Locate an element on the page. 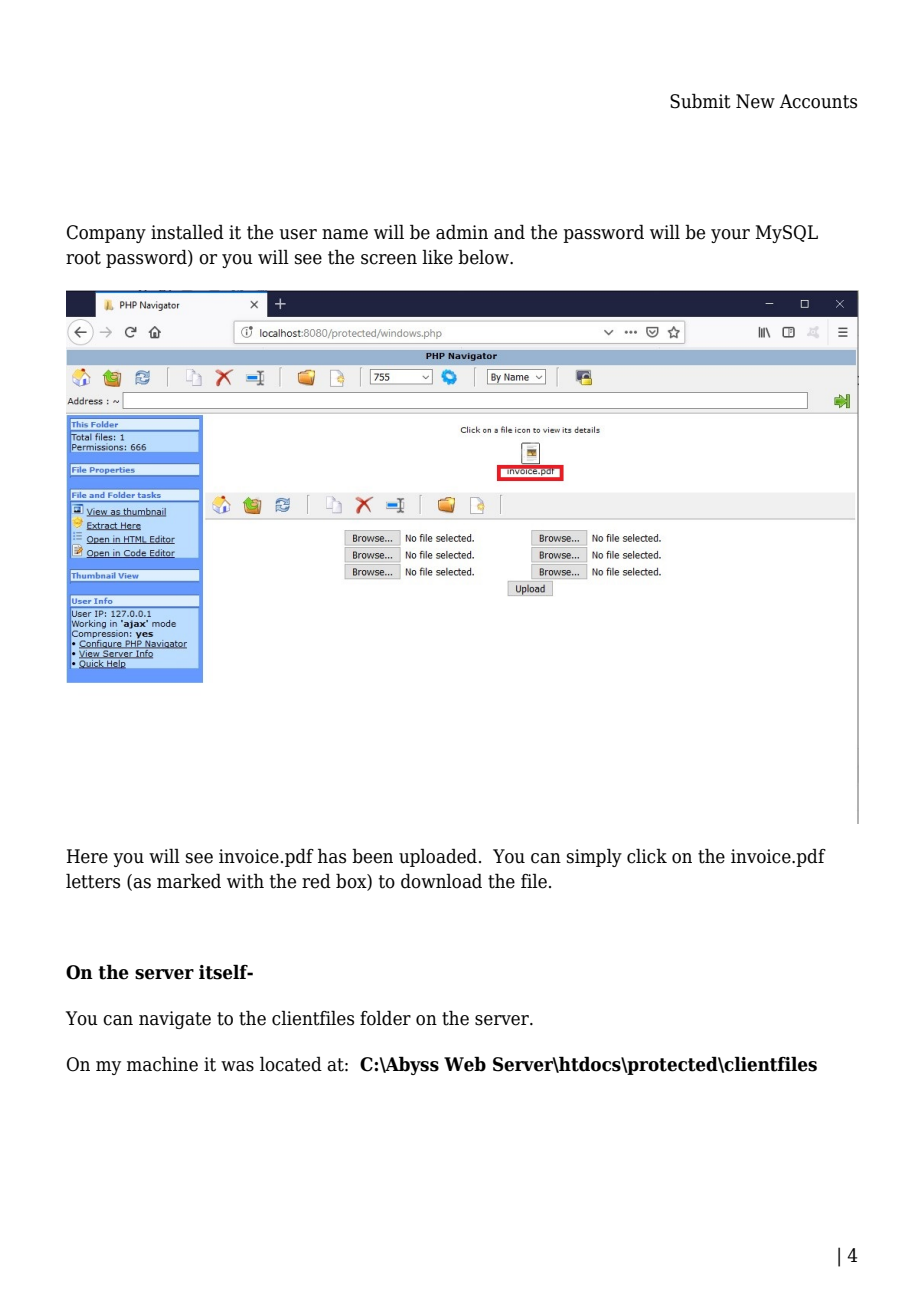  New is located at coordinates (755, 101).
